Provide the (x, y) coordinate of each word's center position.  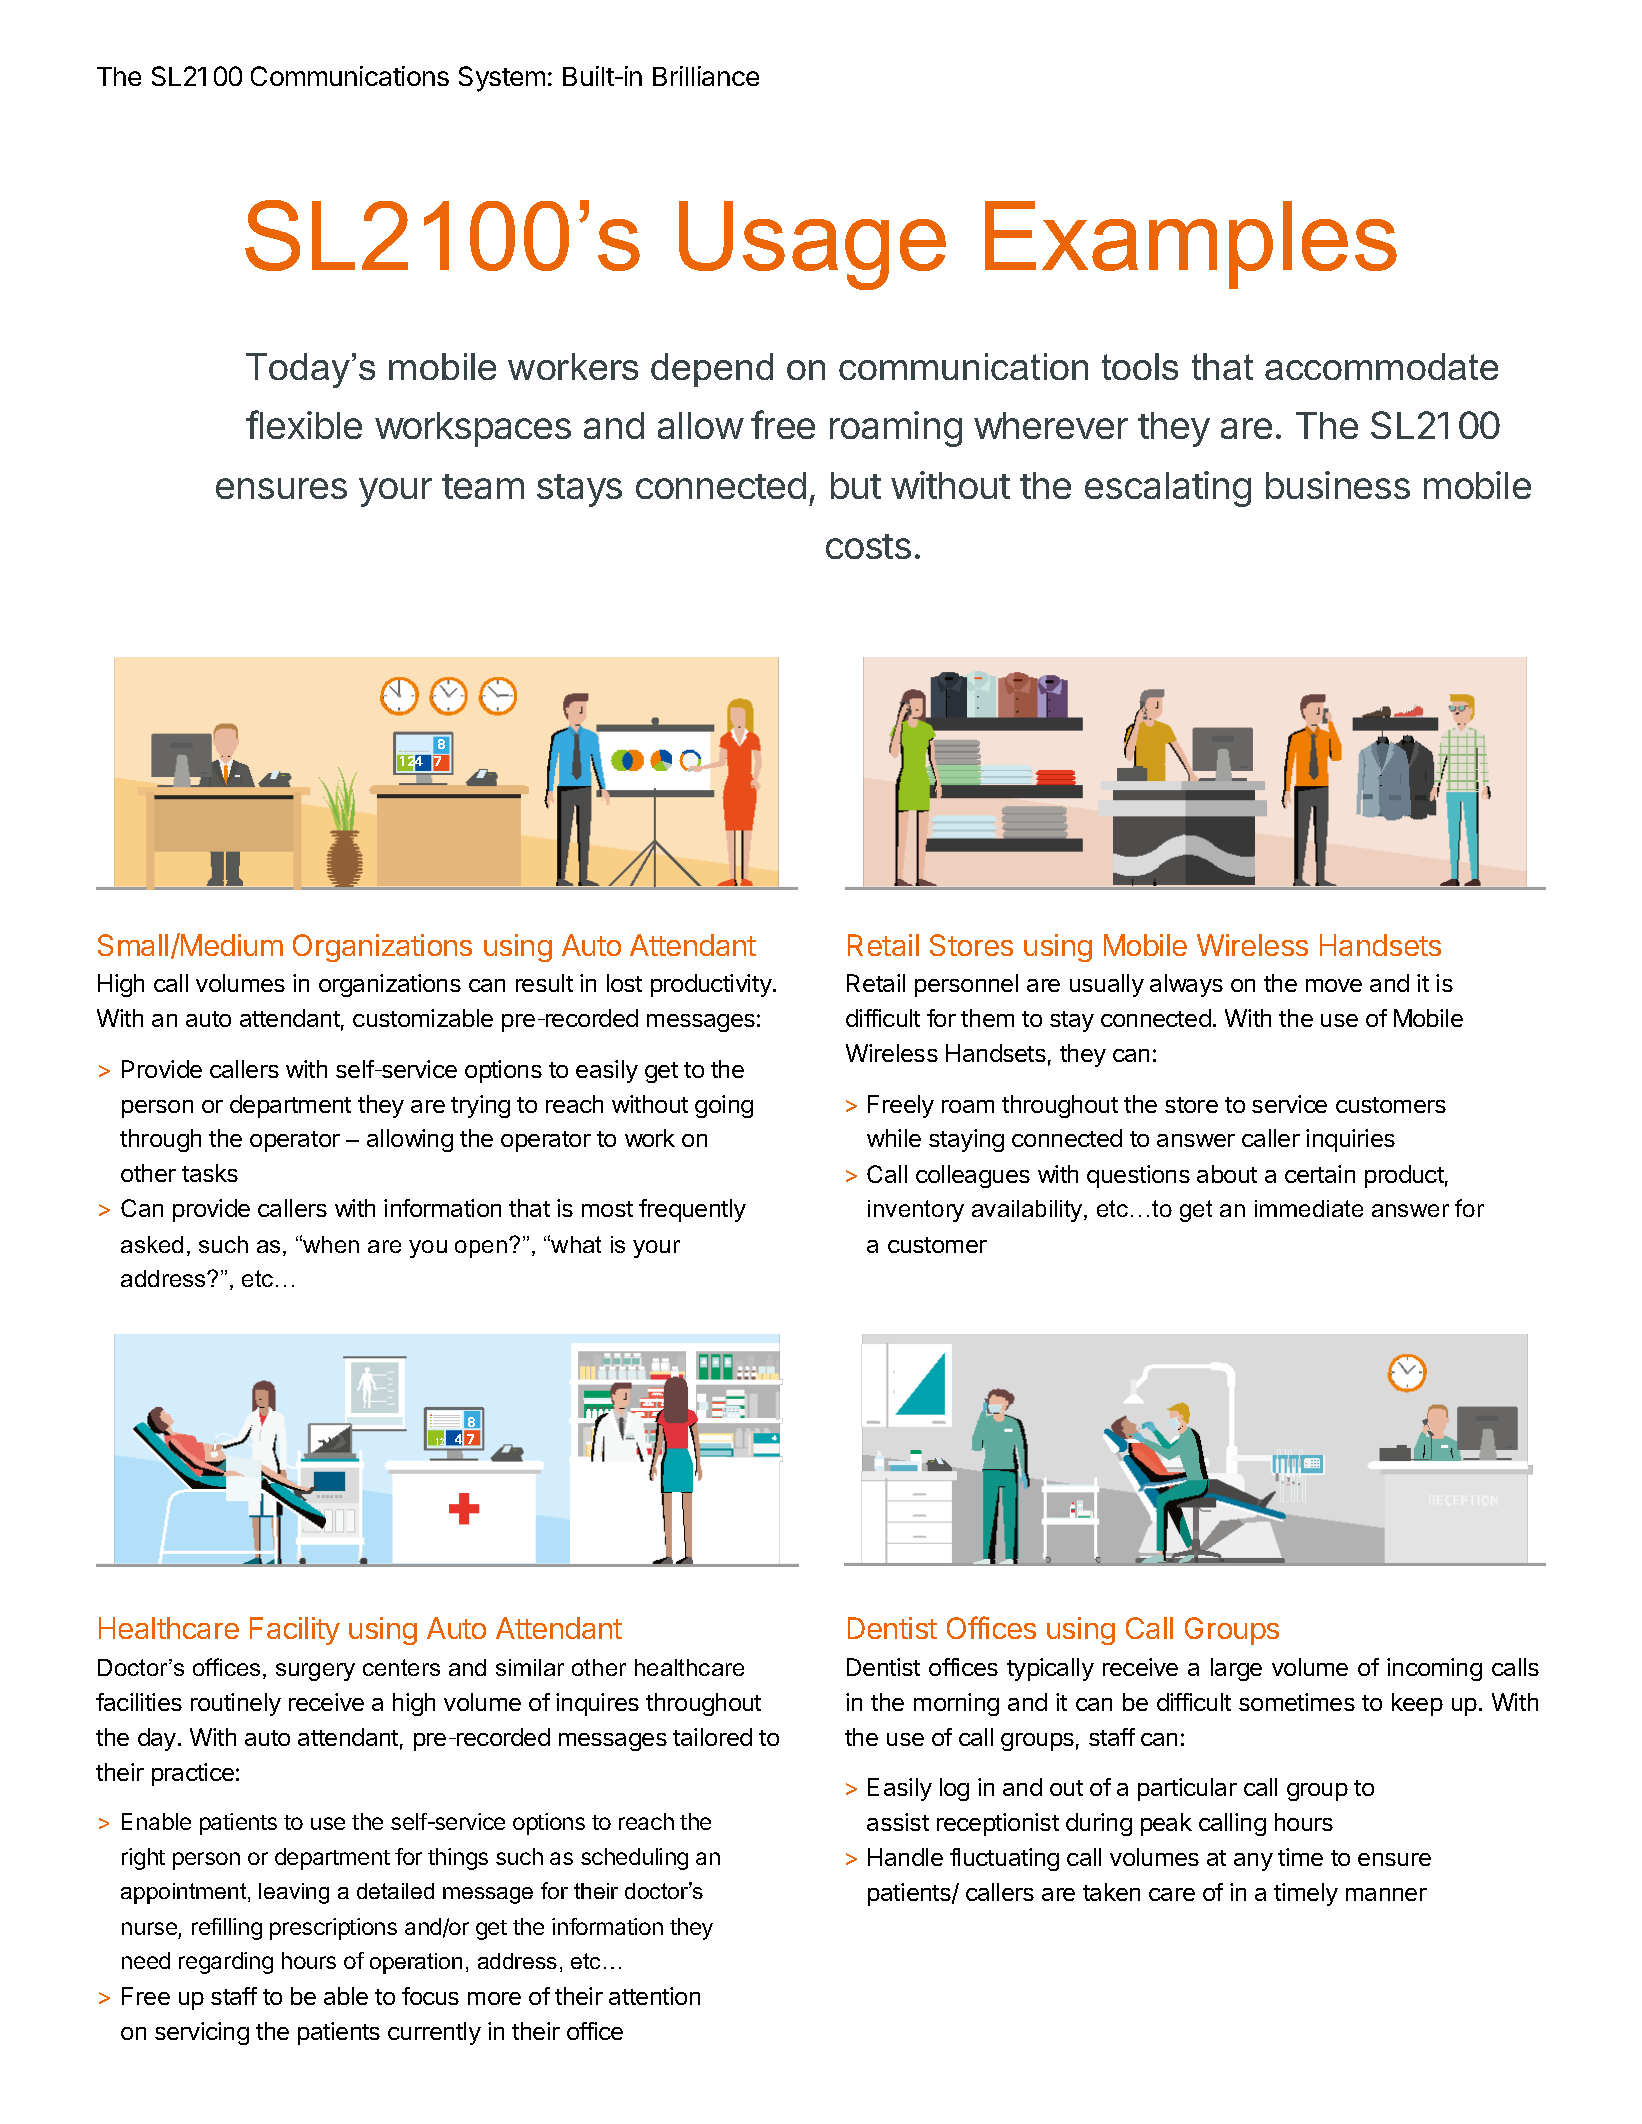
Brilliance (706, 76)
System (502, 79)
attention (654, 1996)
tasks (210, 1173)
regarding (226, 1963)
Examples (1191, 245)
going (724, 1106)
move (1334, 985)
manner (1386, 1894)
